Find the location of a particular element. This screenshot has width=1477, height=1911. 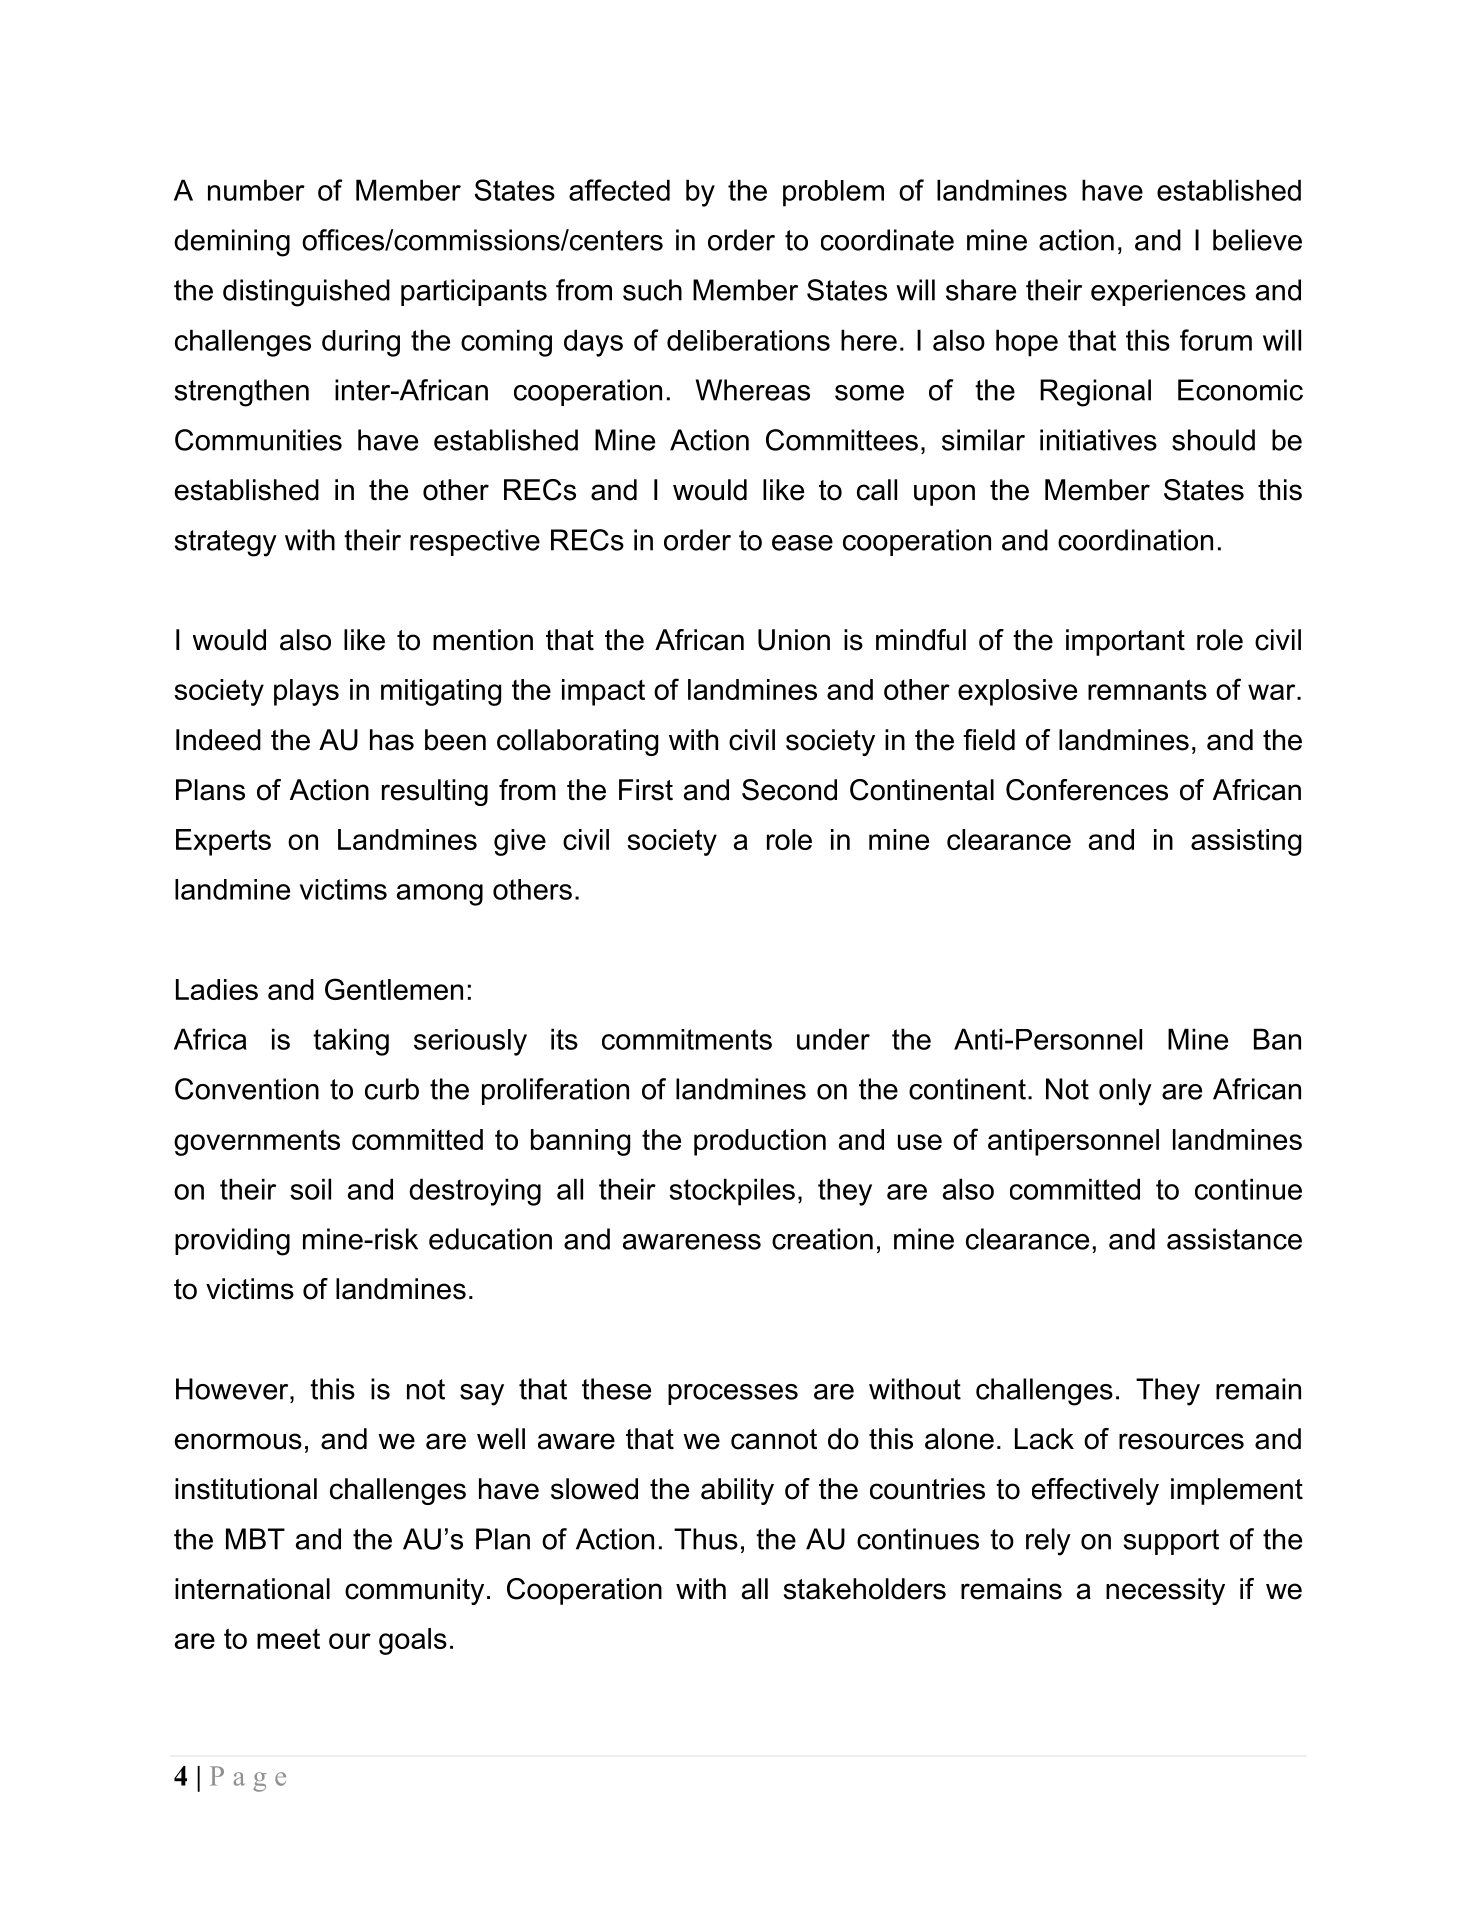

Second is located at coordinates (789, 790).
